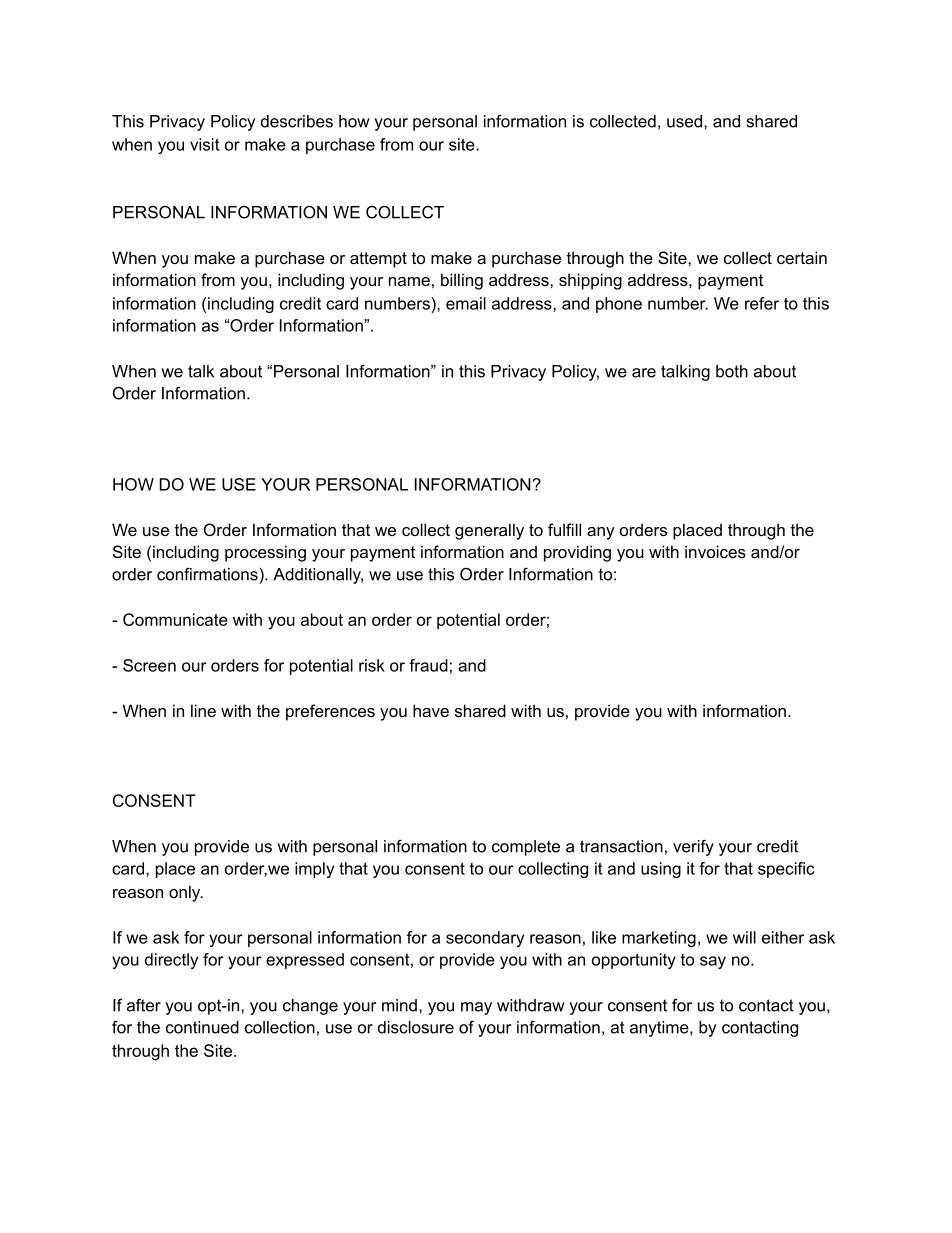 The width and height of the screenshot is (952, 1233). Describe the element at coordinates (202, 1027) in the screenshot. I see `continued` at that location.
